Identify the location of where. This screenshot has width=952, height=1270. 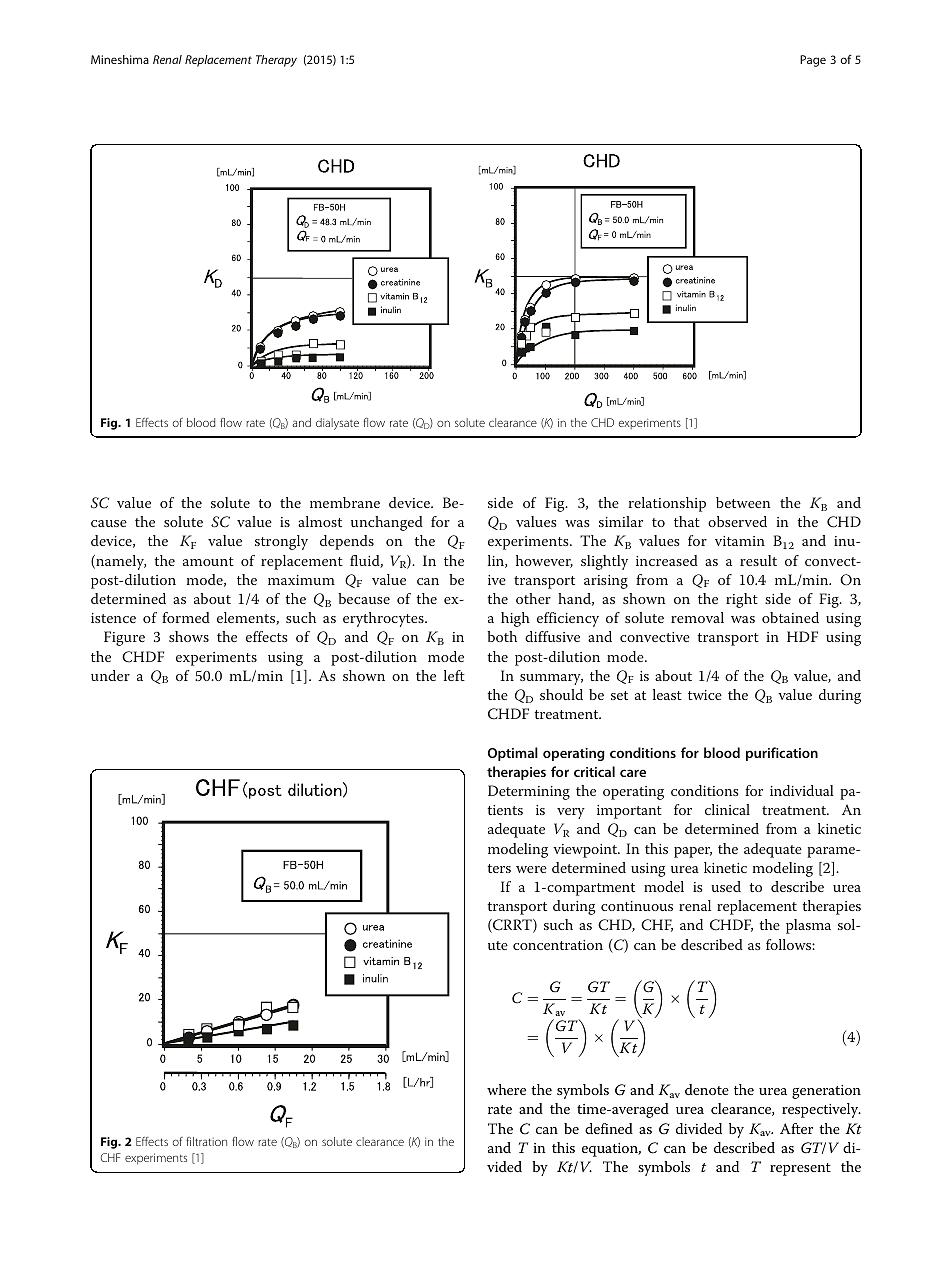
(506, 1089).
